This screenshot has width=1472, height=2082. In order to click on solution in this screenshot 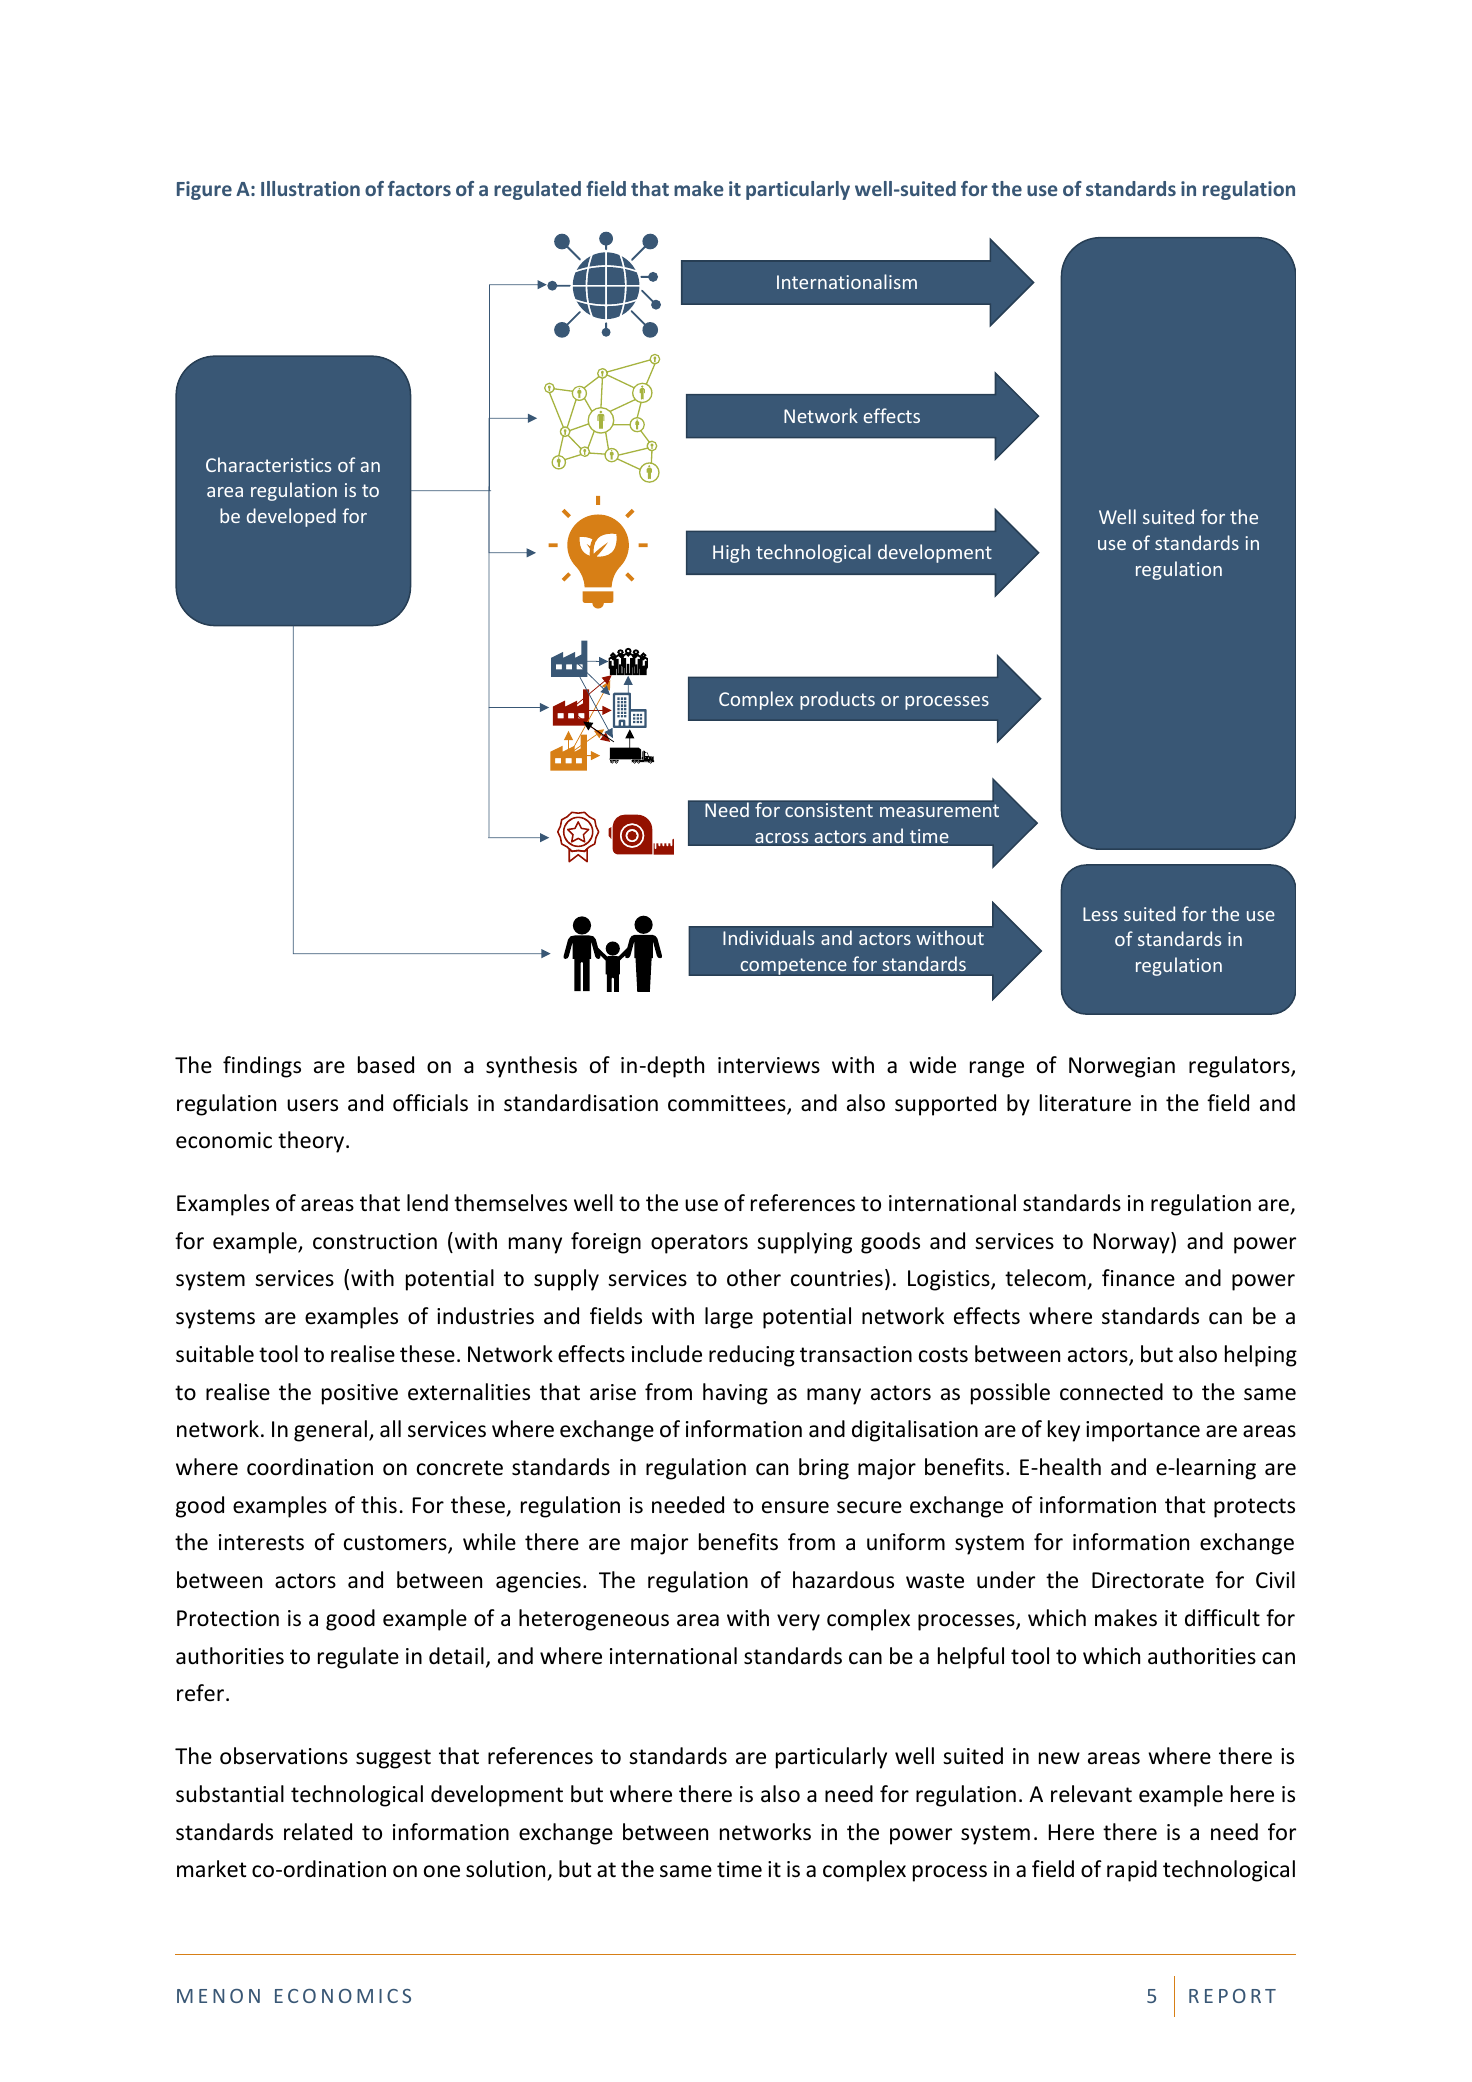, I will do `click(505, 1869)`.
